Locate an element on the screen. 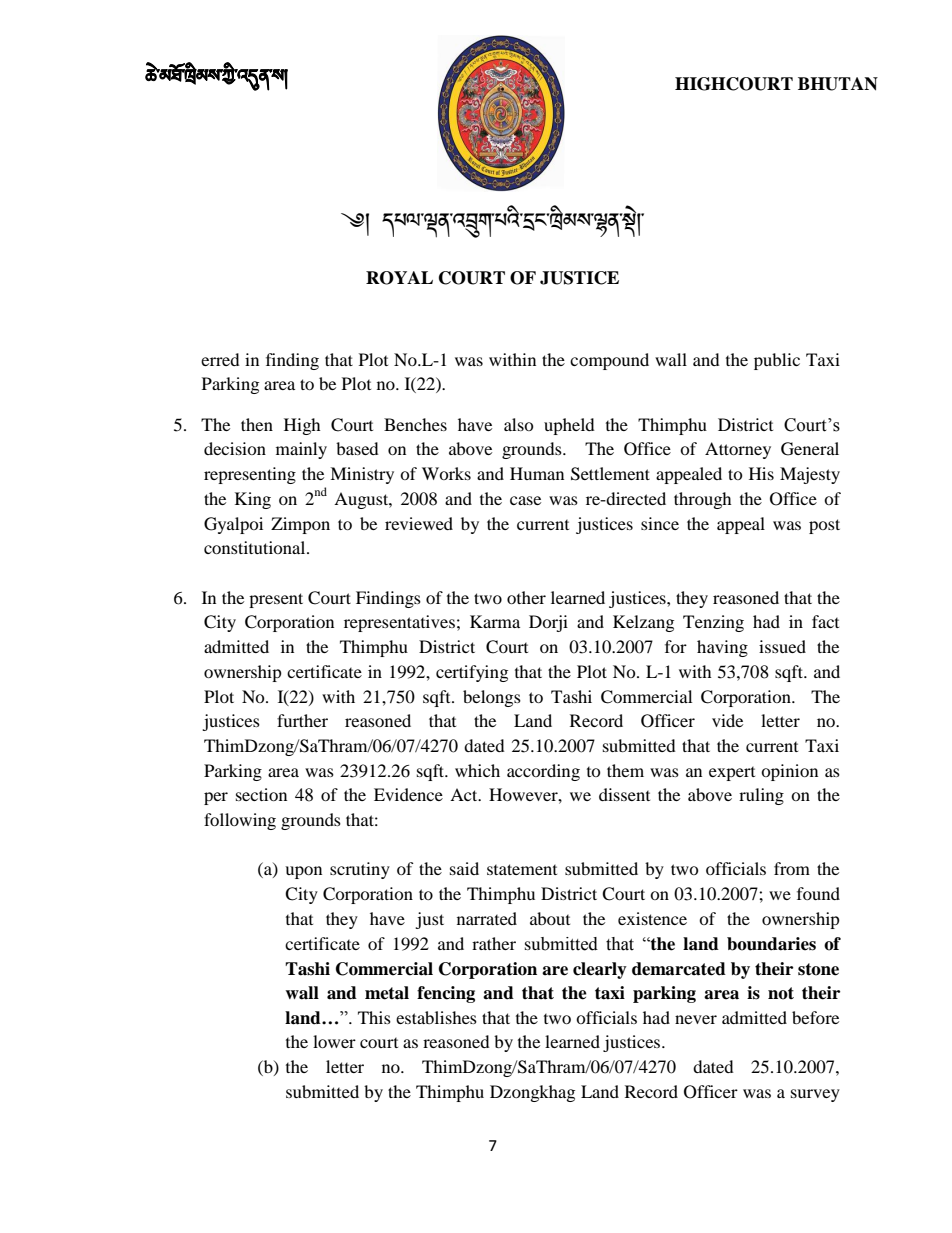  public is located at coordinates (777, 361).
